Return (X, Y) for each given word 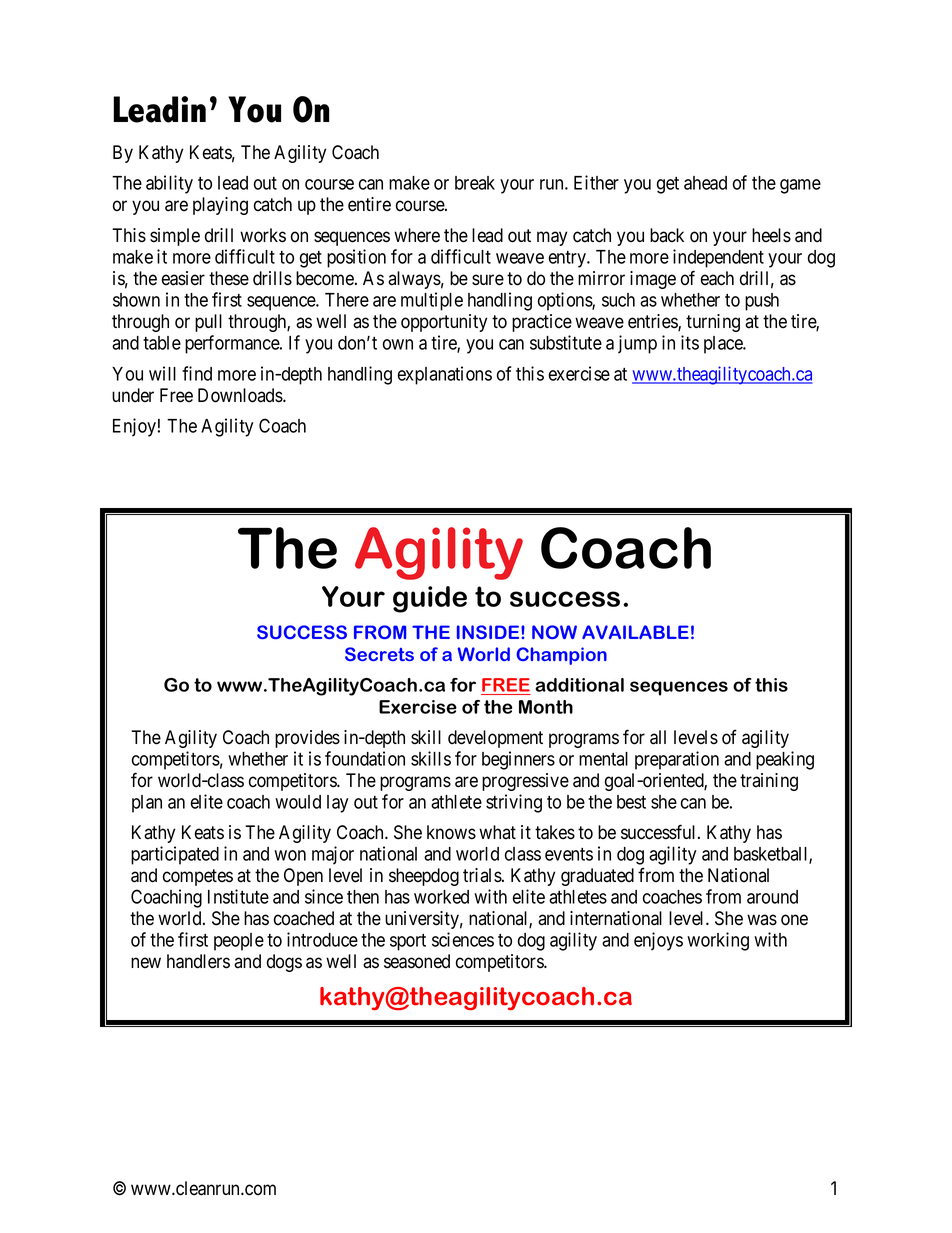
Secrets (379, 654)
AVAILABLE (635, 632)
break (475, 183)
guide (430, 599)
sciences (463, 939)
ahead (705, 183)
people (239, 942)
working (718, 941)
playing (220, 206)
